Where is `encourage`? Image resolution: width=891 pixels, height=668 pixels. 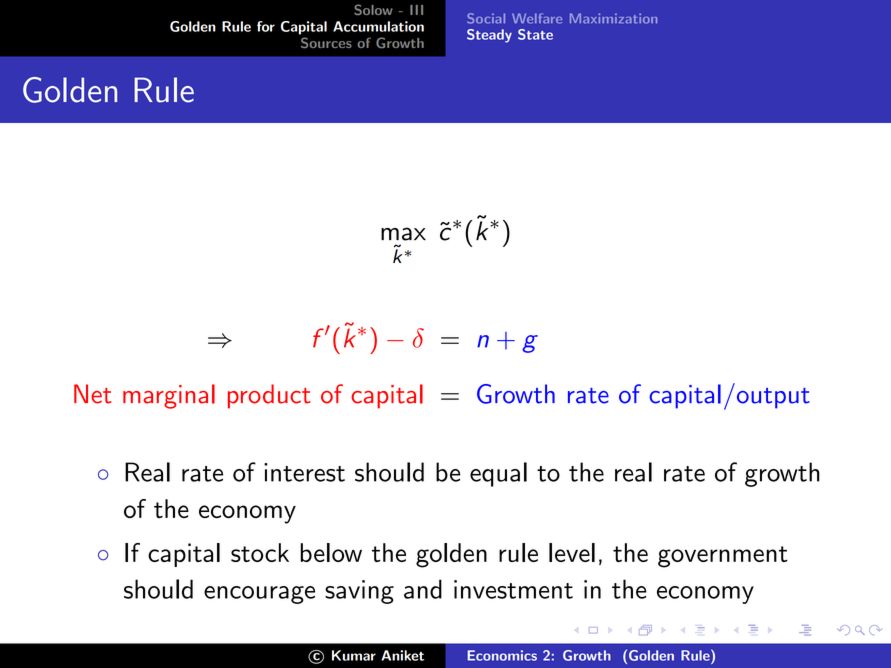
encourage is located at coordinates (259, 595).
